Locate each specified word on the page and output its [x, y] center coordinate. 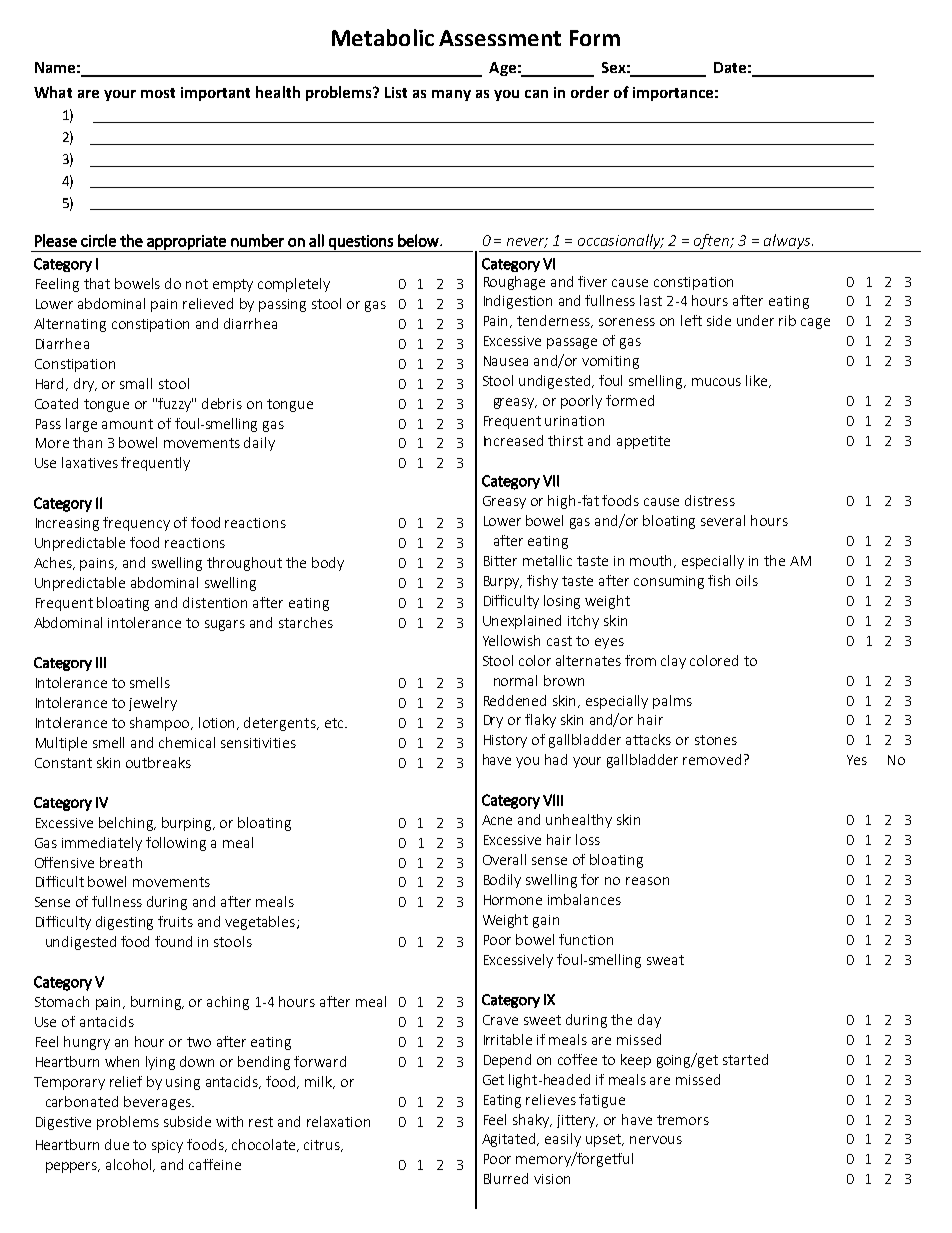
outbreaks [158, 762]
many [451, 95]
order [590, 92]
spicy [167, 1146]
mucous [716, 382]
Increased [513, 440]
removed [712, 759]
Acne [497, 820]
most [158, 93]
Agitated [510, 1140]
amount [127, 424]
